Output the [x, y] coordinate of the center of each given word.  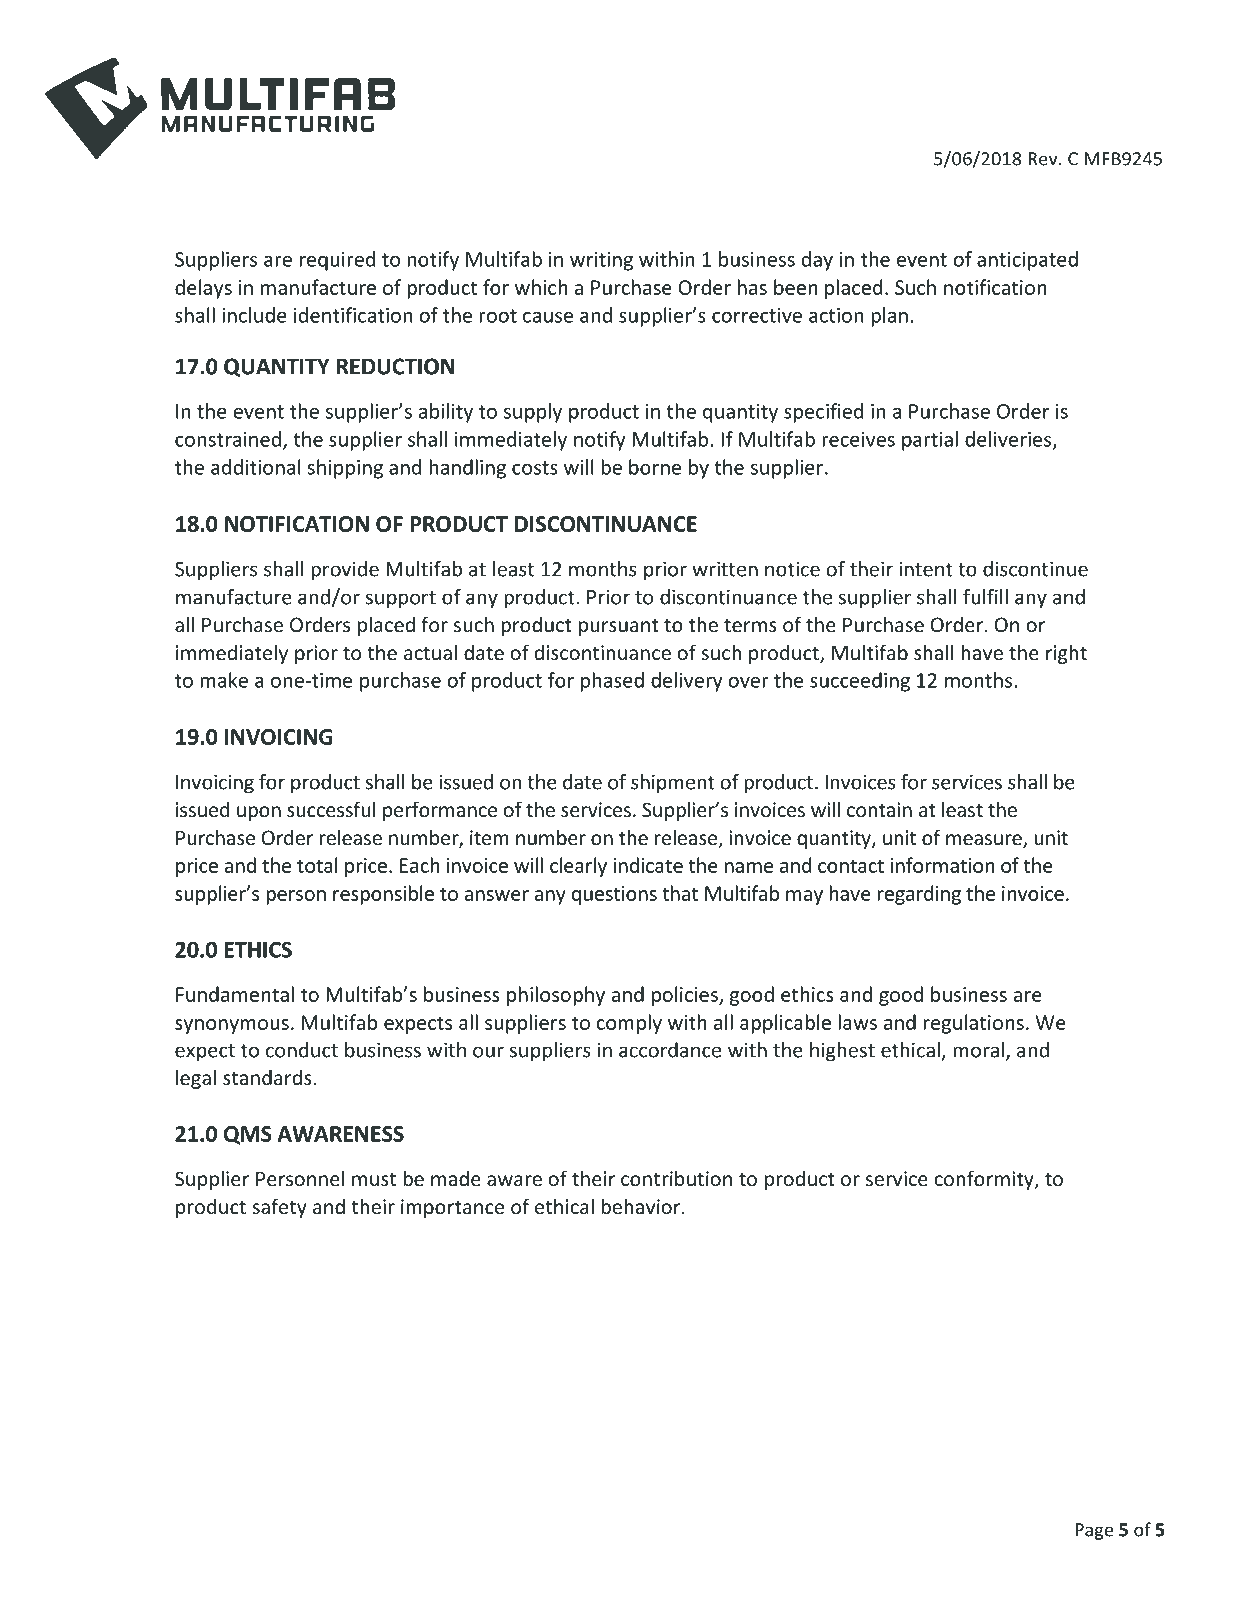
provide [345, 571]
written [725, 569]
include [255, 315]
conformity [985, 1180]
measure [985, 841]
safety [279, 1208]
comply [629, 1024]
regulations [973, 1024]
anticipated [1027, 261]
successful [331, 809]
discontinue [1035, 569]
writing [601, 261]
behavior [640, 1206]
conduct [302, 1050]
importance [452, 1208]
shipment [673, 784]
